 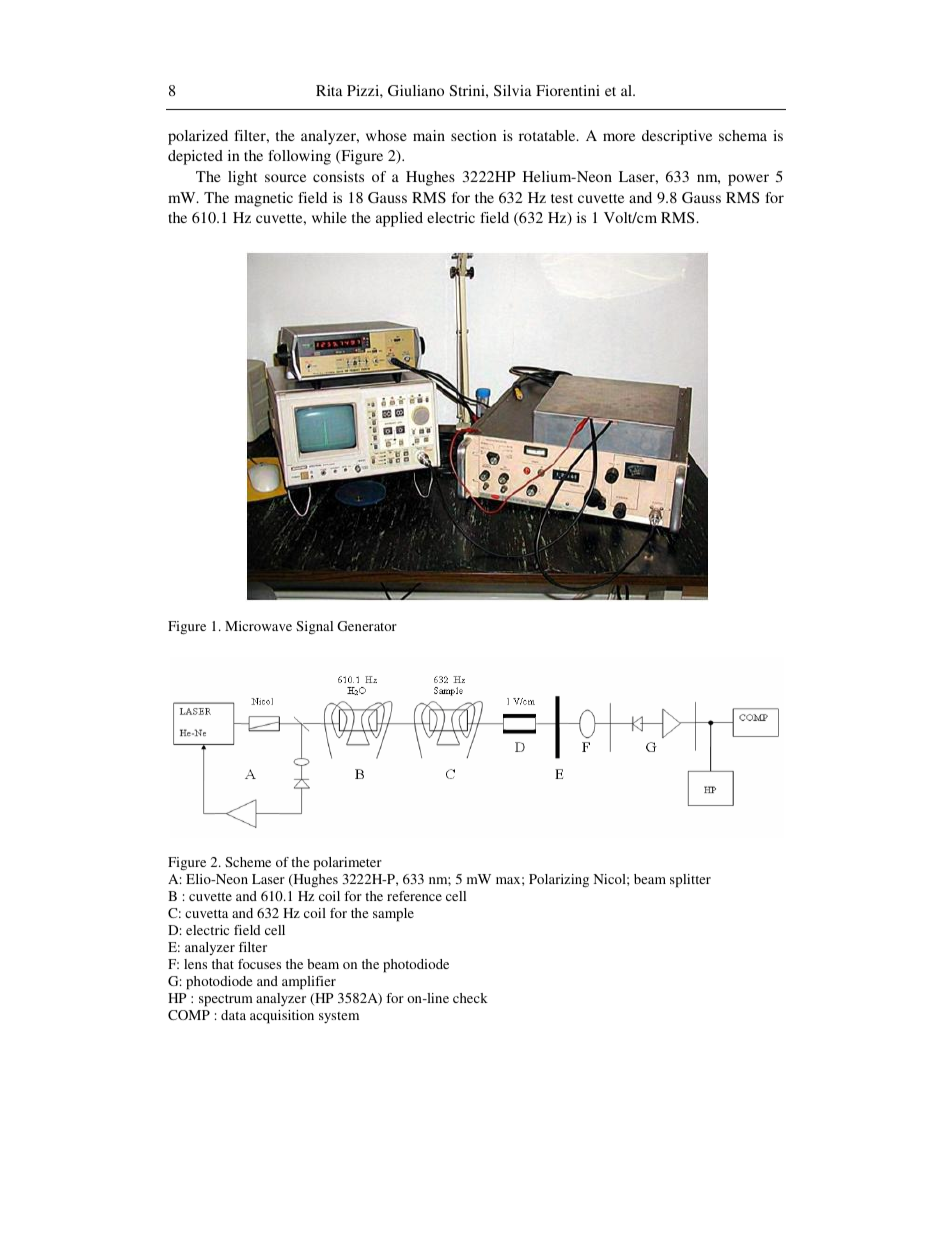 What do you see at coordinates (474, 135) in the screenshot?
I see `section` at bounding box center [474, 135].
